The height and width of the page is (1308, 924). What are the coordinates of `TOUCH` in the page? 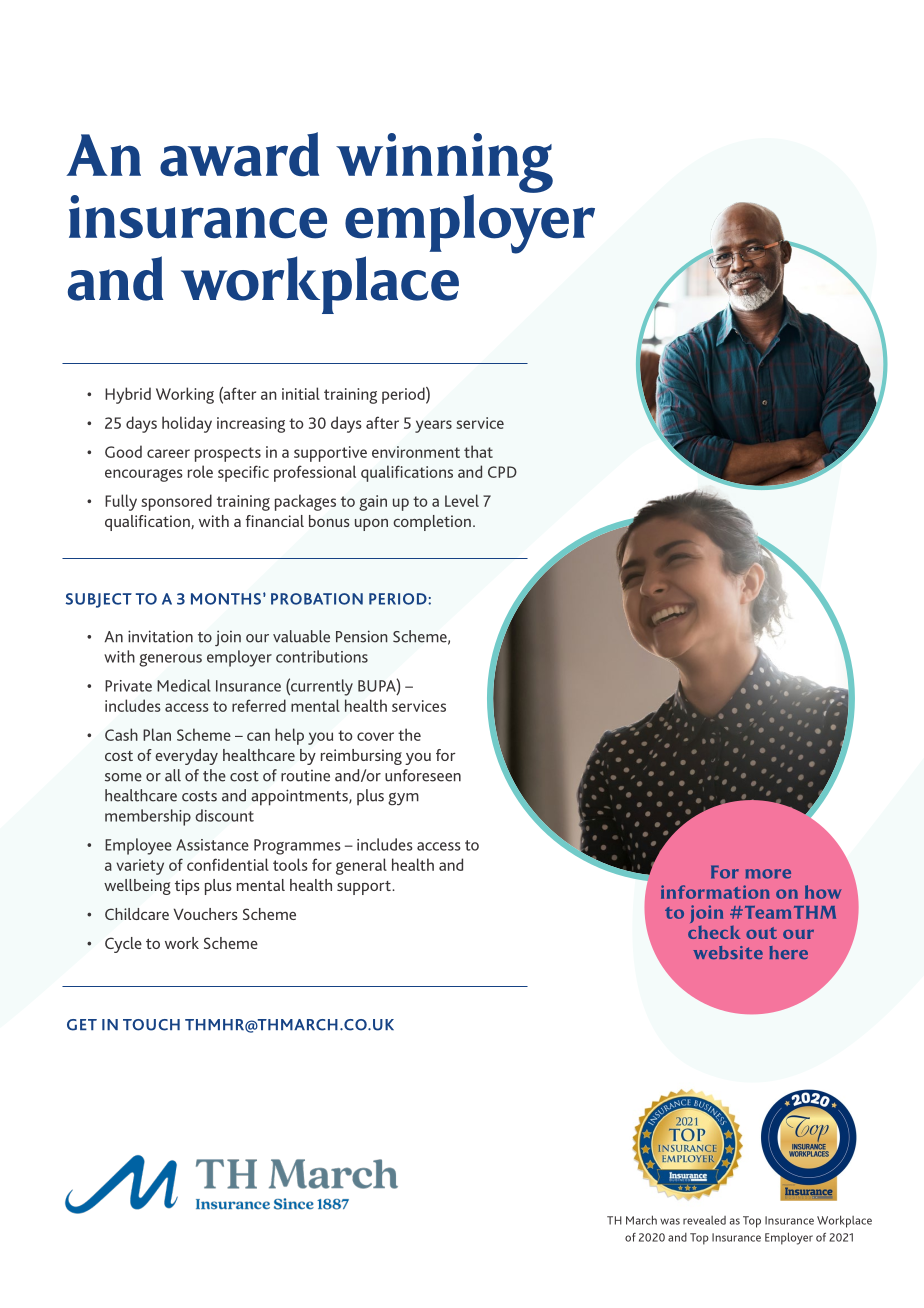 It's located at (151, 1025).
